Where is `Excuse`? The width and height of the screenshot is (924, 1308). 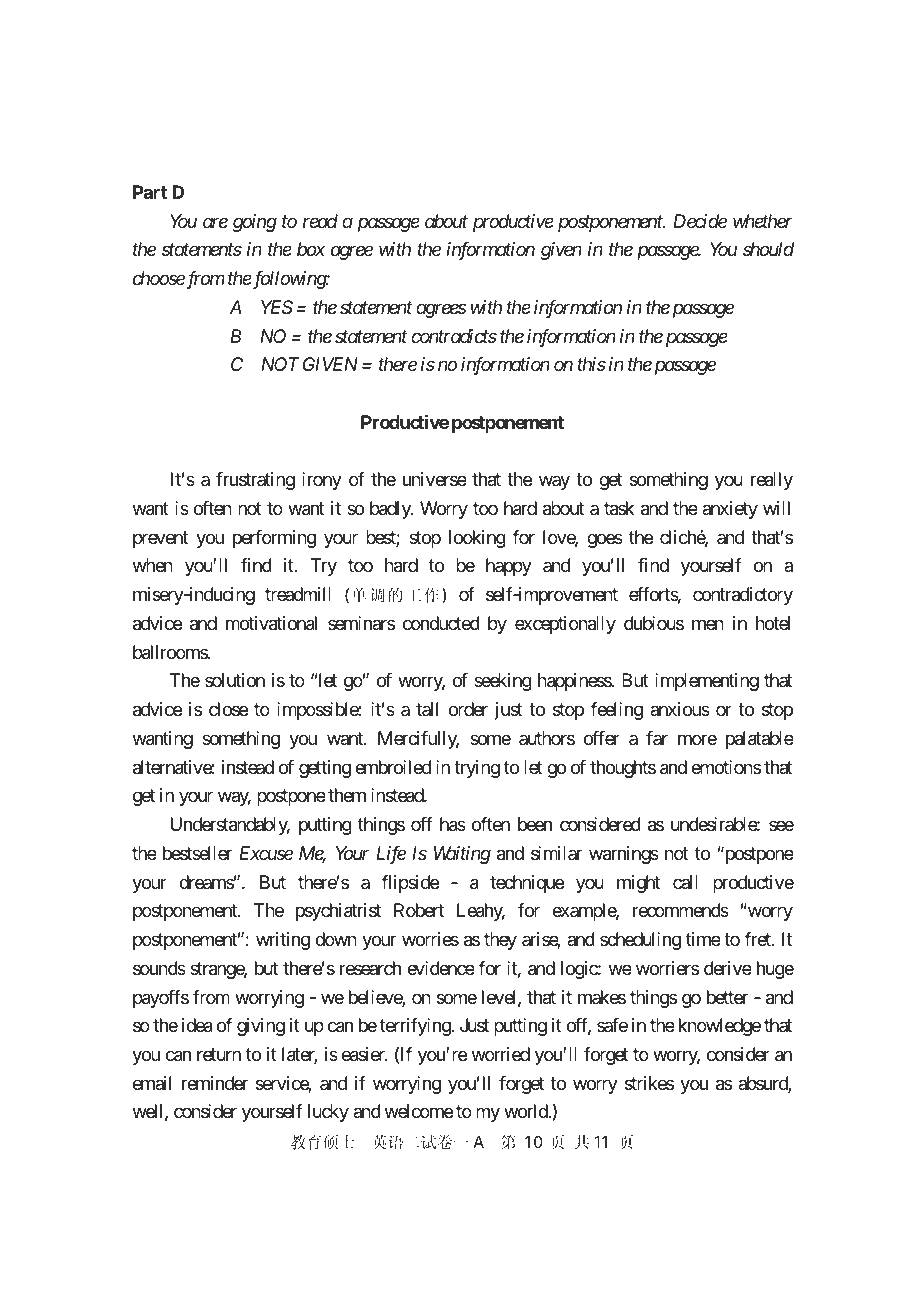 Excuse is located at coordinates (266, 853).
